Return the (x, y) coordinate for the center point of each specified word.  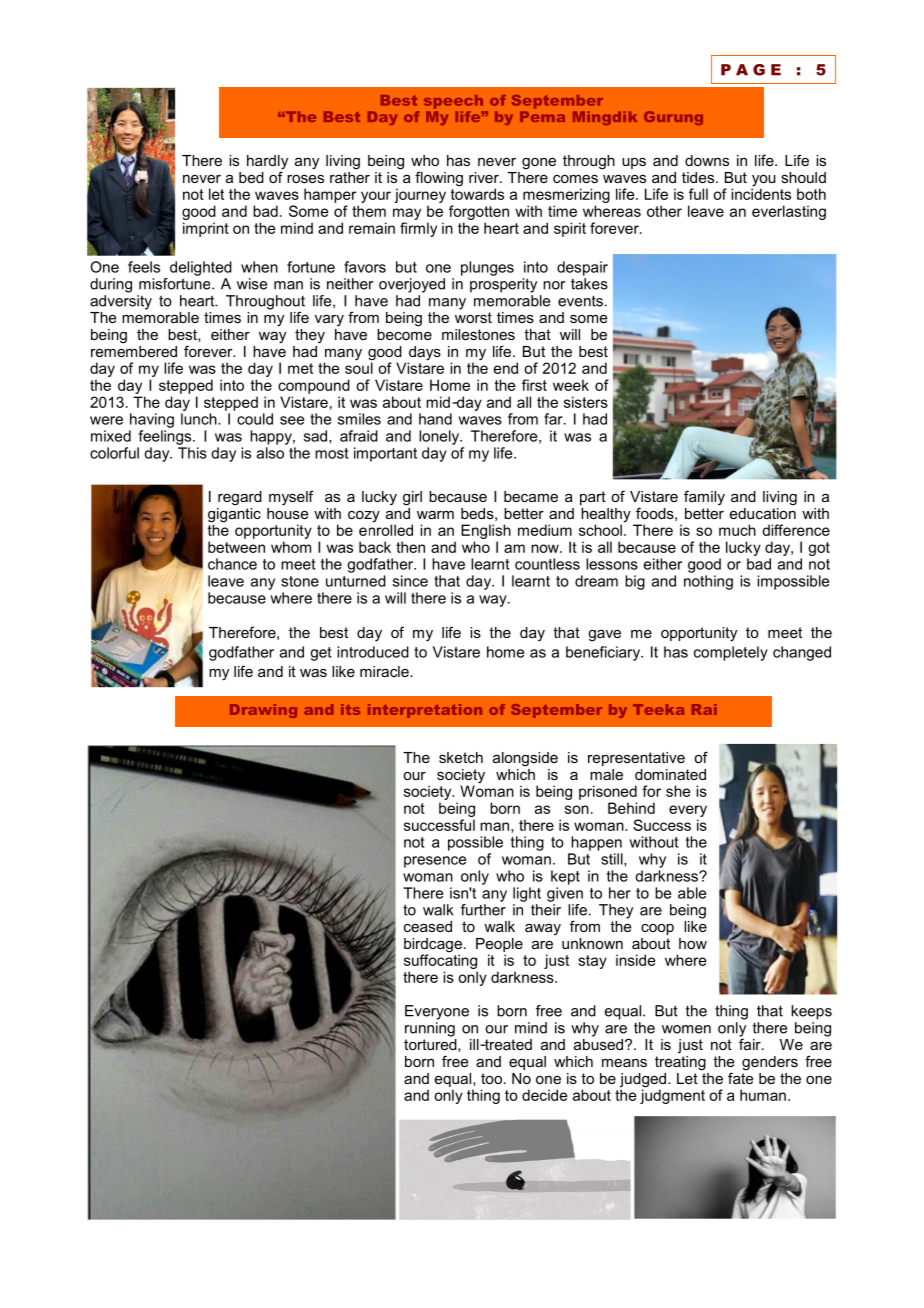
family (704, 497)
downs (707, 160)
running (430, 1028)
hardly (267, 163)
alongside (525, 759)
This (192, 453)
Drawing (263, 711)
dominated (670, 774)
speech (453, 102)
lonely (440, 437)
